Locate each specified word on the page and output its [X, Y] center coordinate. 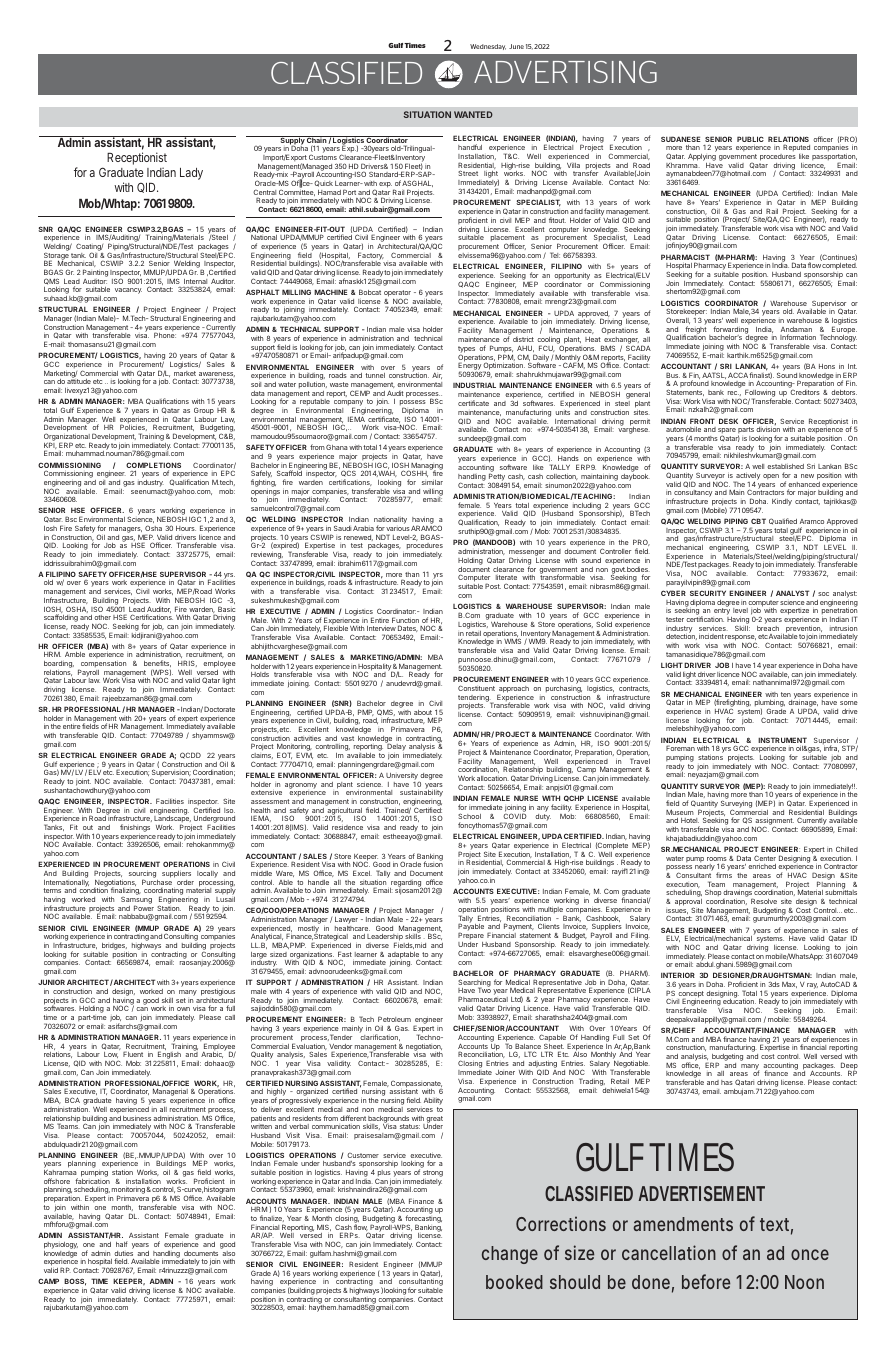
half [122, 1244]
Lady [191, 174]
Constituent [476, 688]
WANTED [473, 114]
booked [514, 1282]
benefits [157, 663]
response [741, 639]
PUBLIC [750, 139]
